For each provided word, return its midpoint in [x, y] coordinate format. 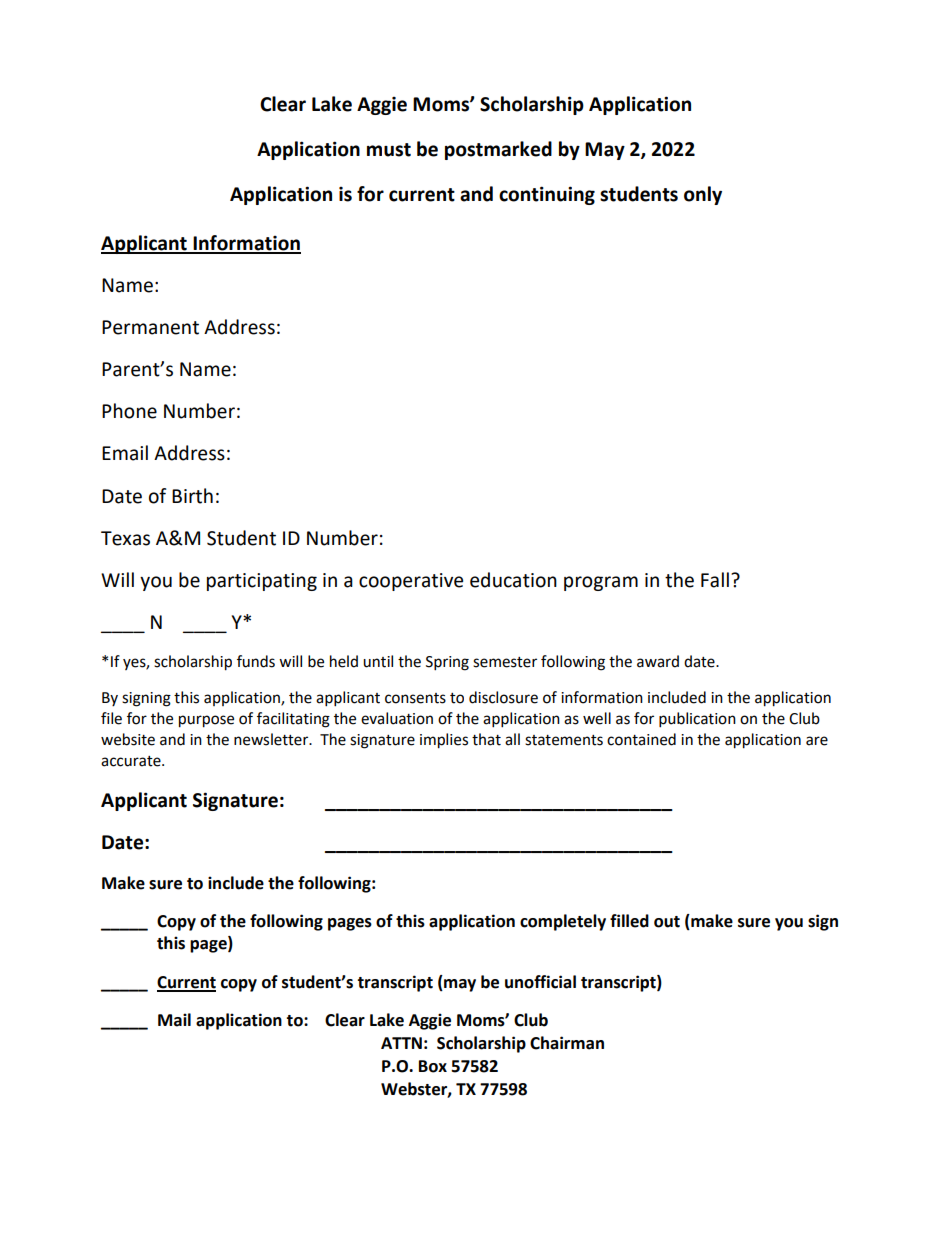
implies [444, 741]
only [703, 195]
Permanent [150, 327]
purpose [206, 721]
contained [641, 739]
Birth [192, 496]
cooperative [411, 582]
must [389, 150]
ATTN [401, 1043]
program [601, 583]
